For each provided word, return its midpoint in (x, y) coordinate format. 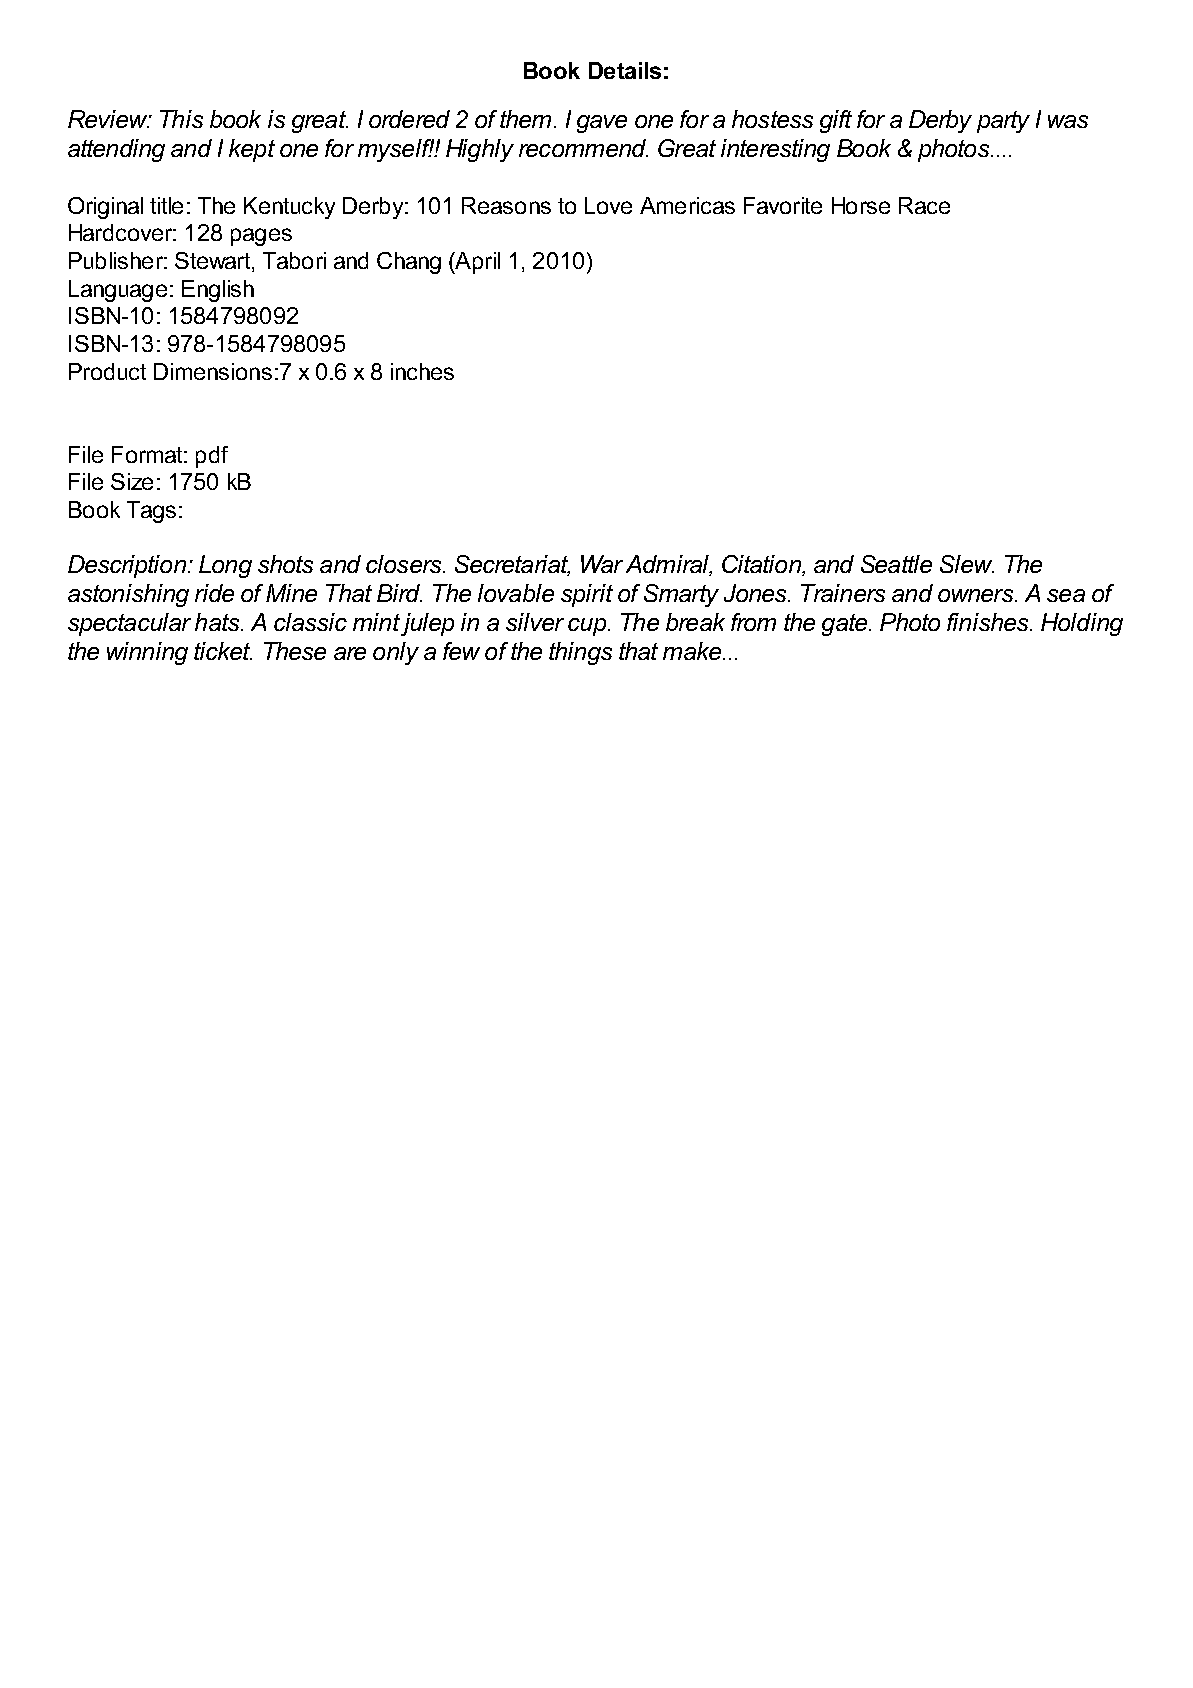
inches (422, 371)
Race (924, 205)
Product (107, 371)
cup (587, 627)
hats (218, 622)
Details (625, 70)
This (181, 119)
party (1003, 122)
